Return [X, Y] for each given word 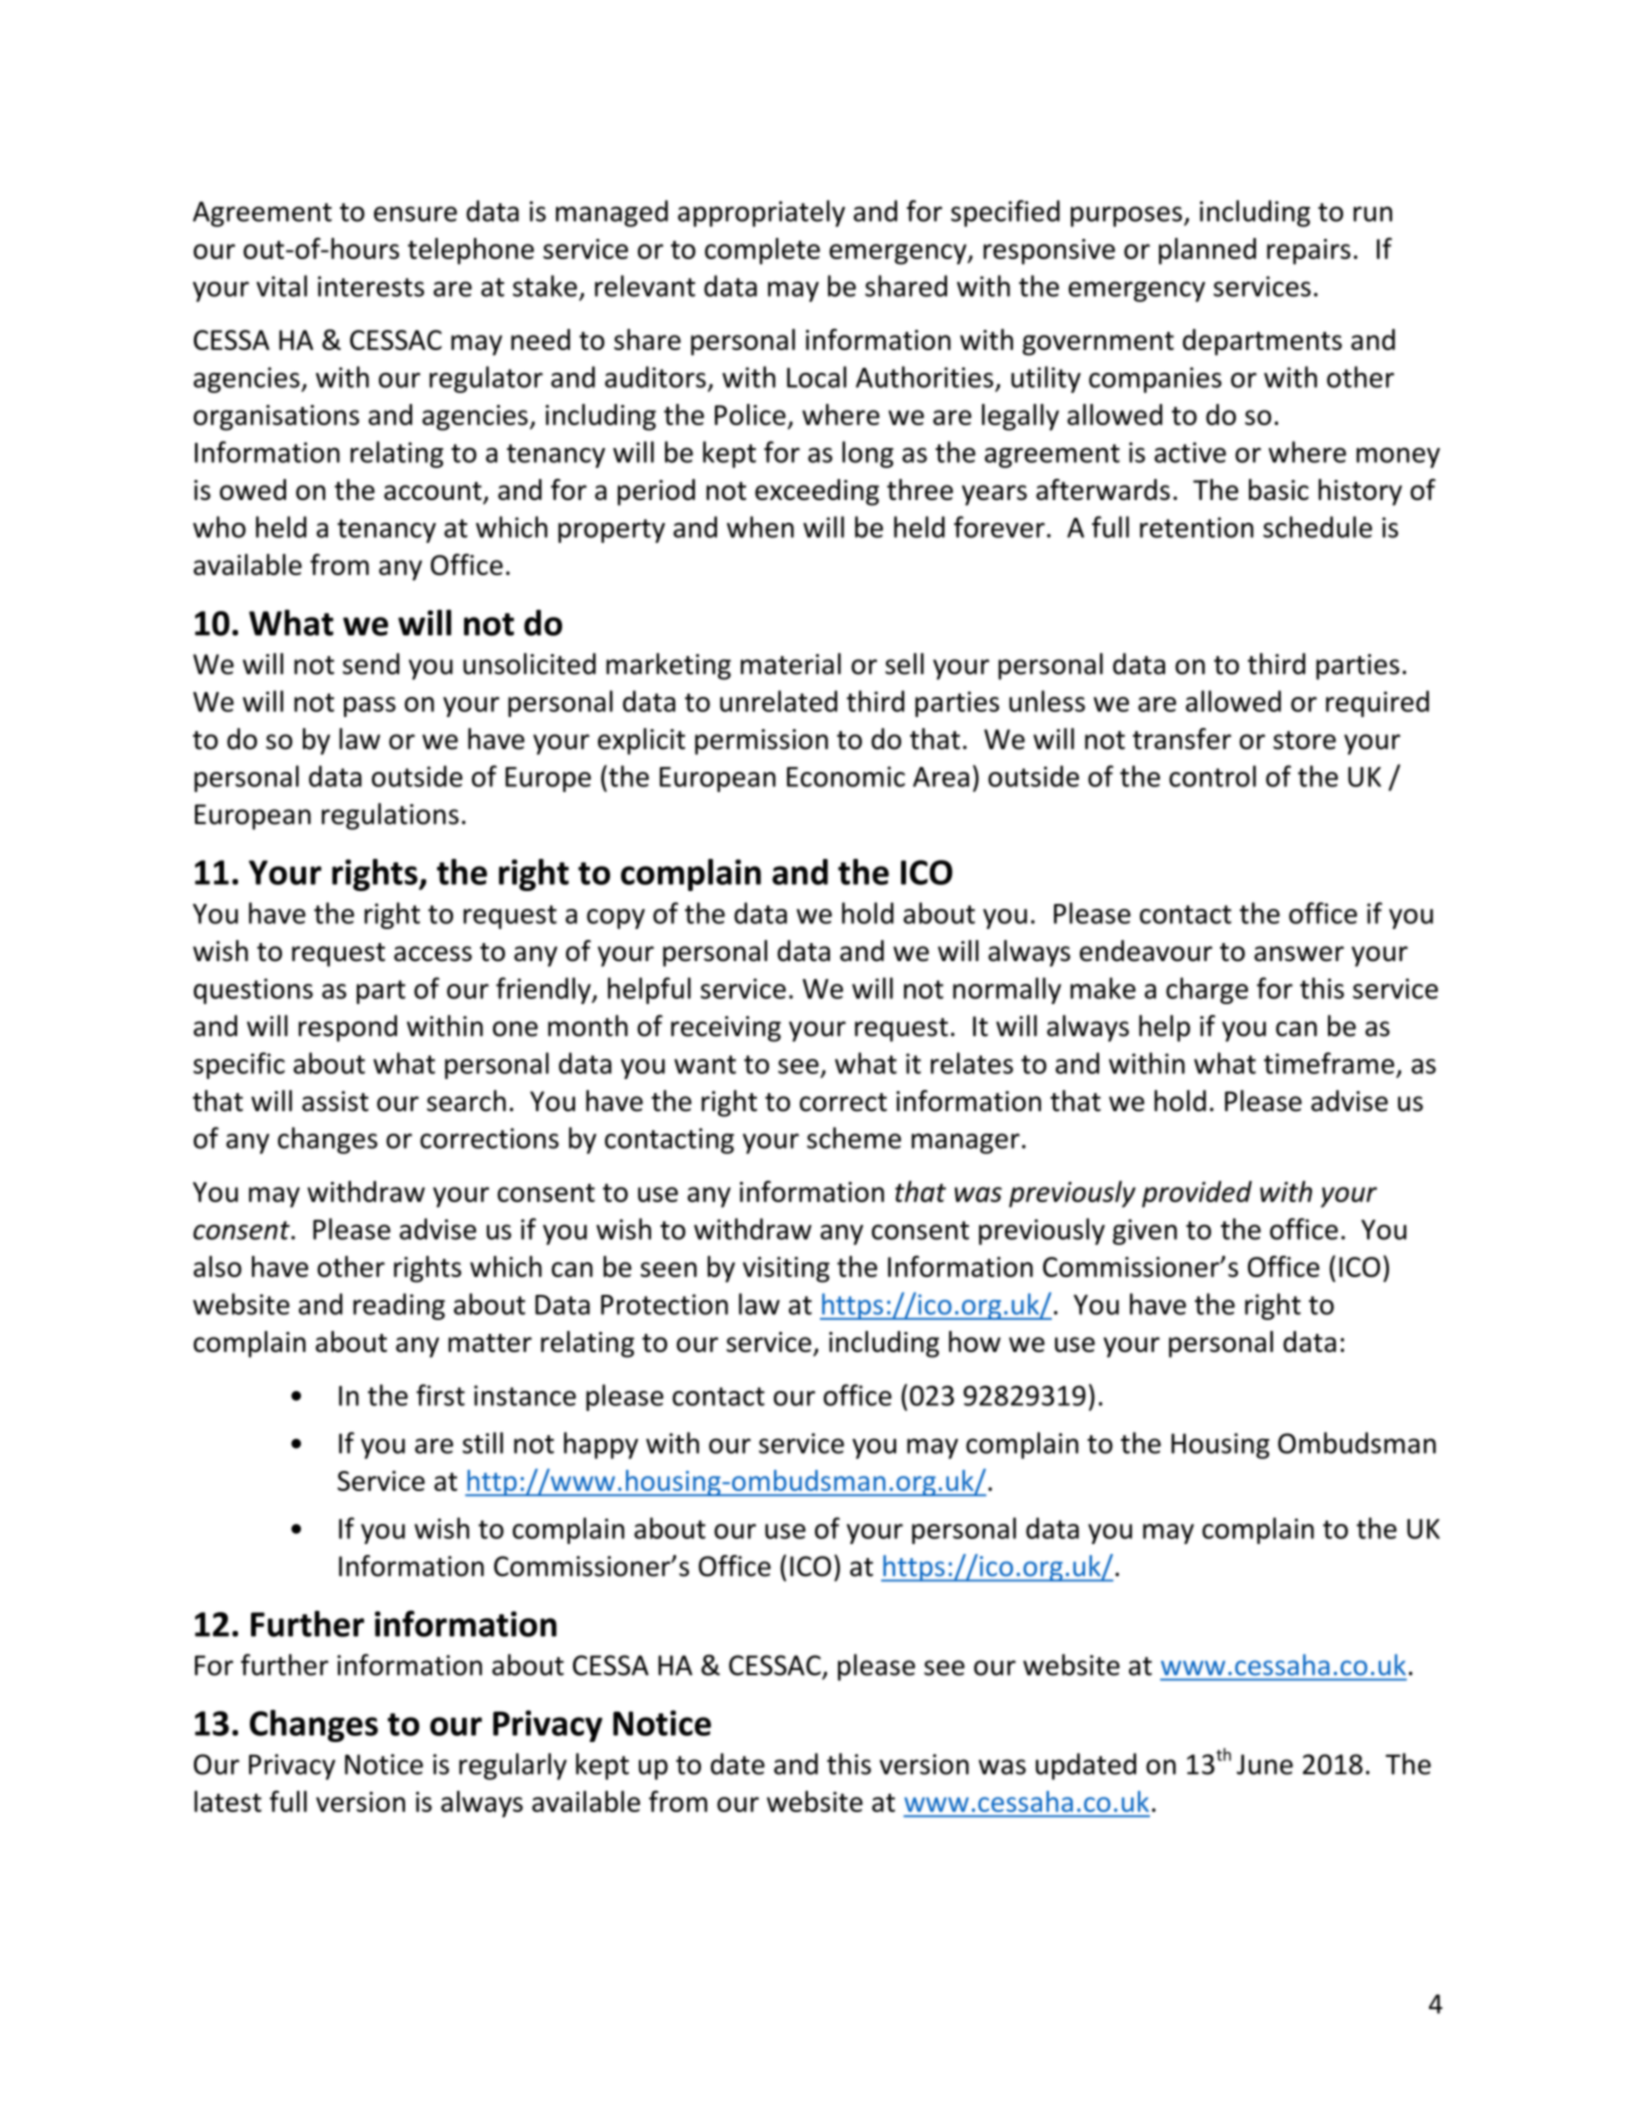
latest [228, 1801]
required [1377, 703]
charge [1207, 990]
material [791, 664]
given [1145, 1232]
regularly [513, 1766]
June [1265, 1764]
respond [348, 1028]
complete [762, 251]
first [440, 1395]
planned [1207, 251]
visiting [786, 1270]
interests [371, 286]
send [371, 664]
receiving [726, 1029]
